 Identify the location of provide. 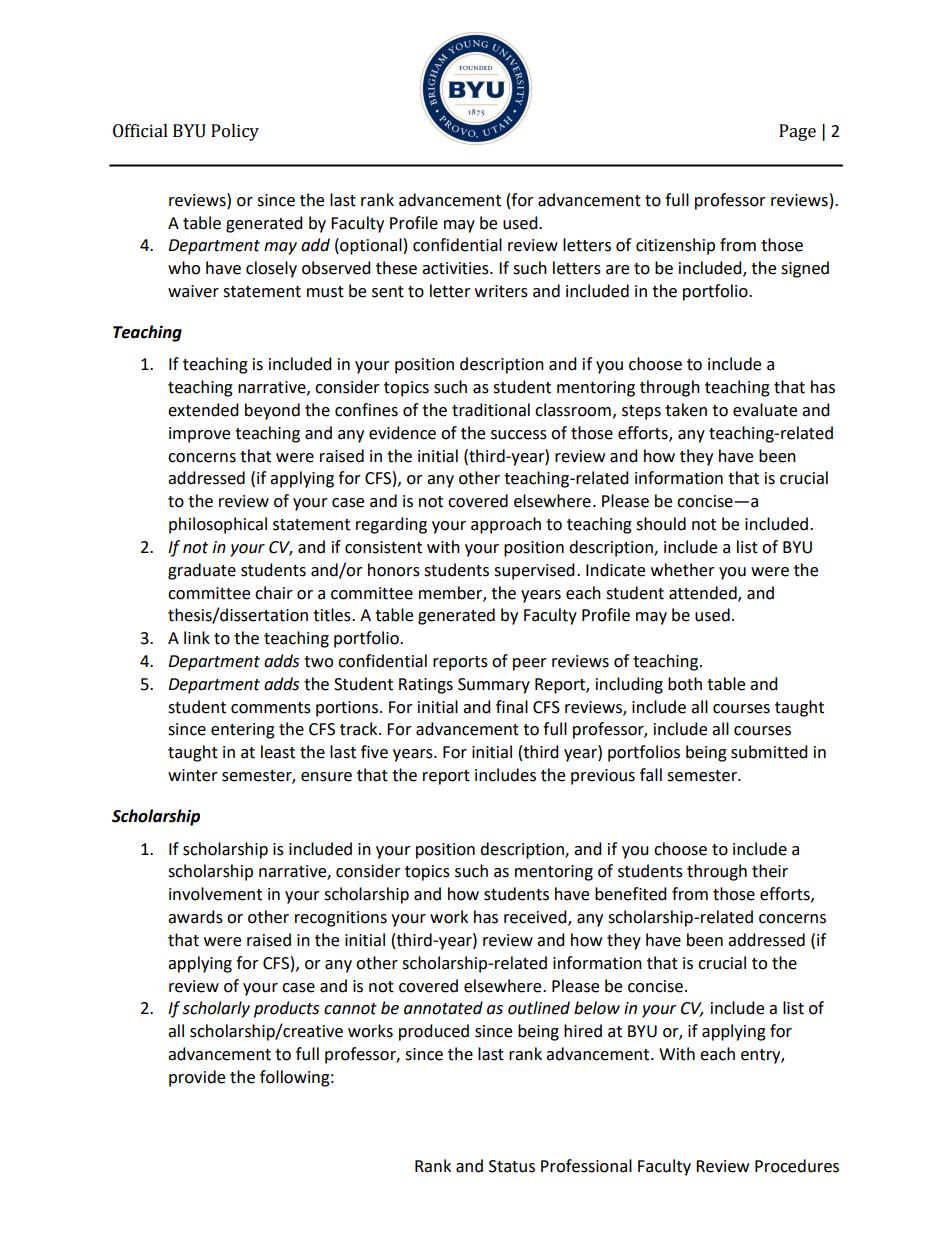
(197, 1078).
